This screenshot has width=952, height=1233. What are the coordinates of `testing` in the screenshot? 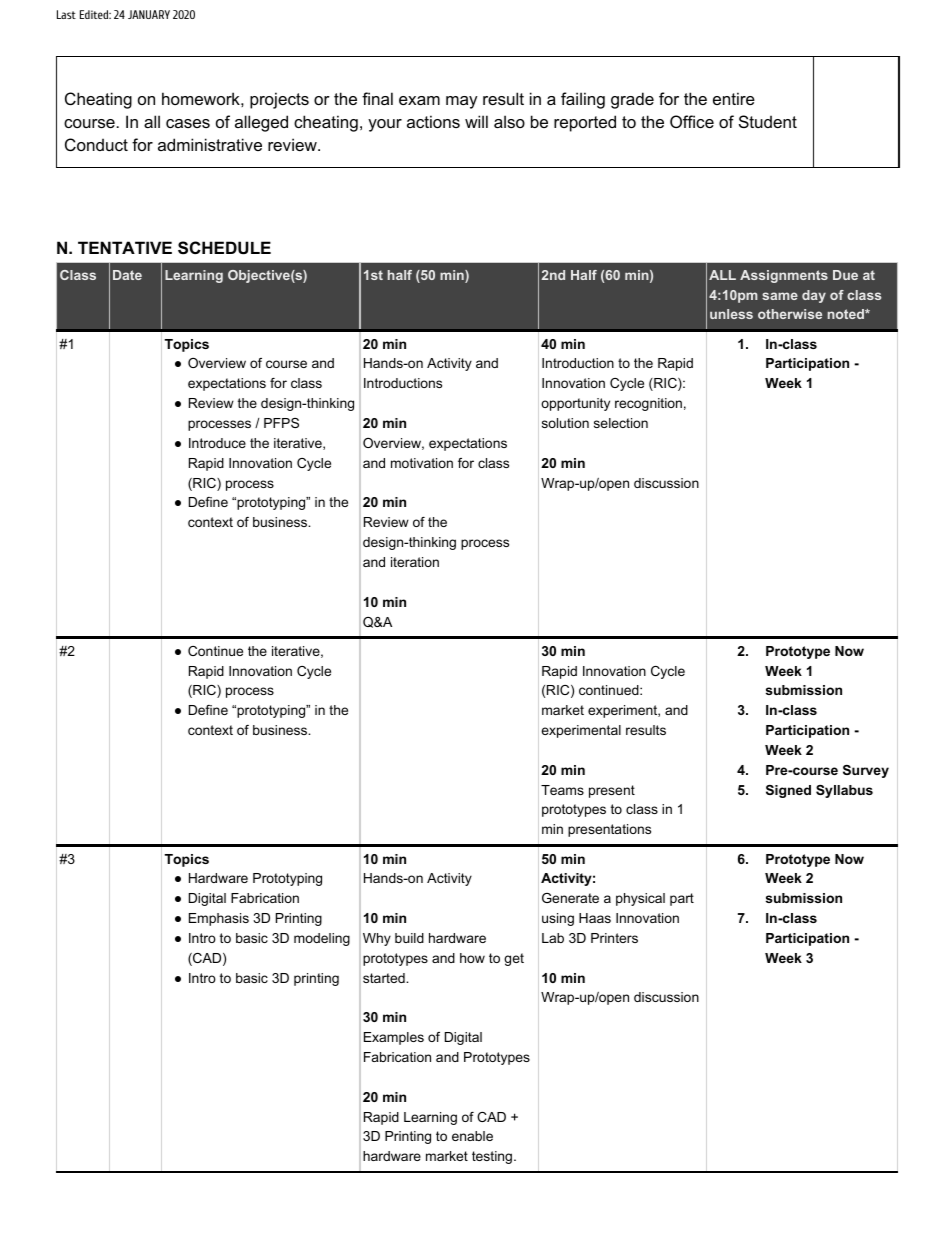 It's located at (492, 1157).
